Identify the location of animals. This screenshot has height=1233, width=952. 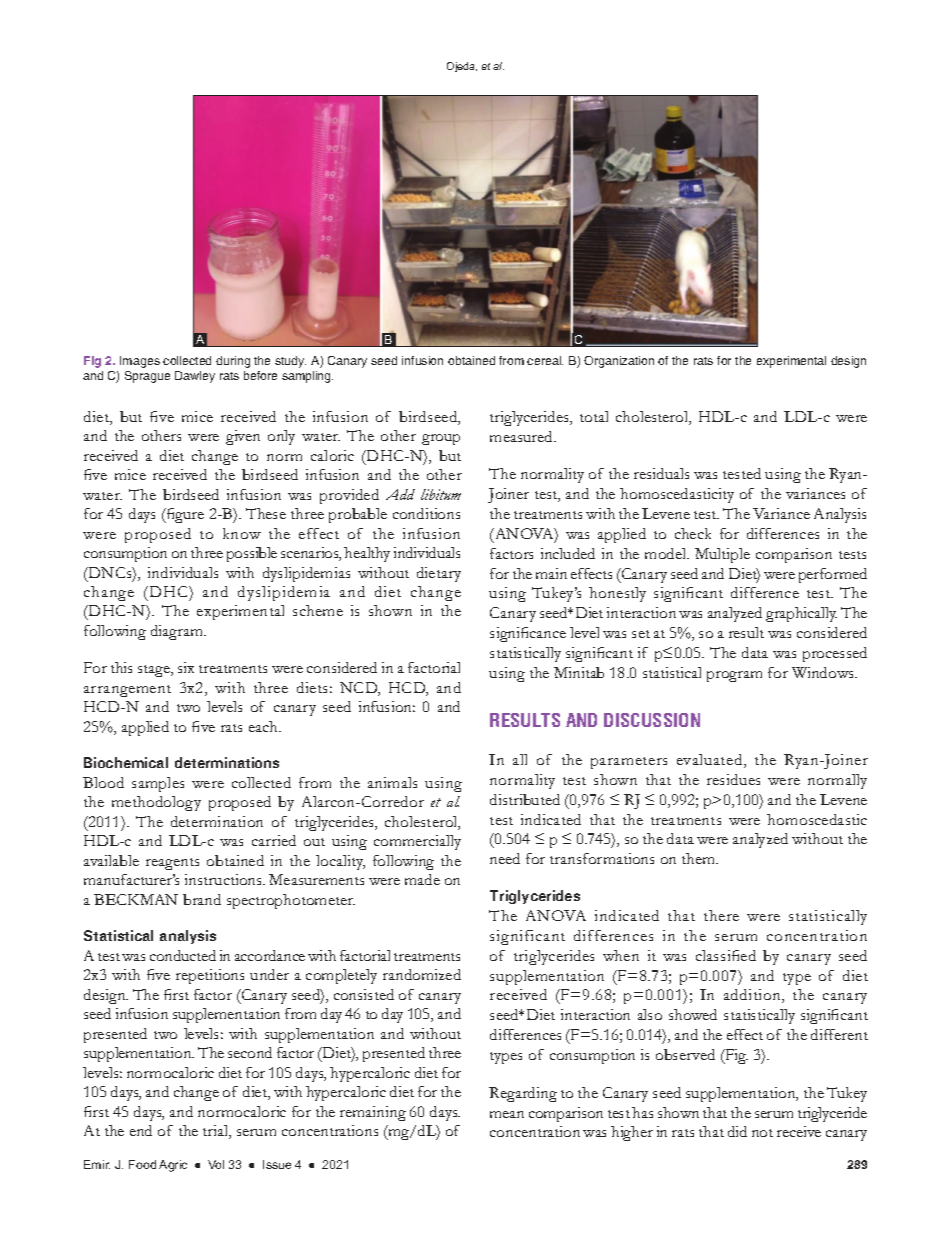
(392, 782).
